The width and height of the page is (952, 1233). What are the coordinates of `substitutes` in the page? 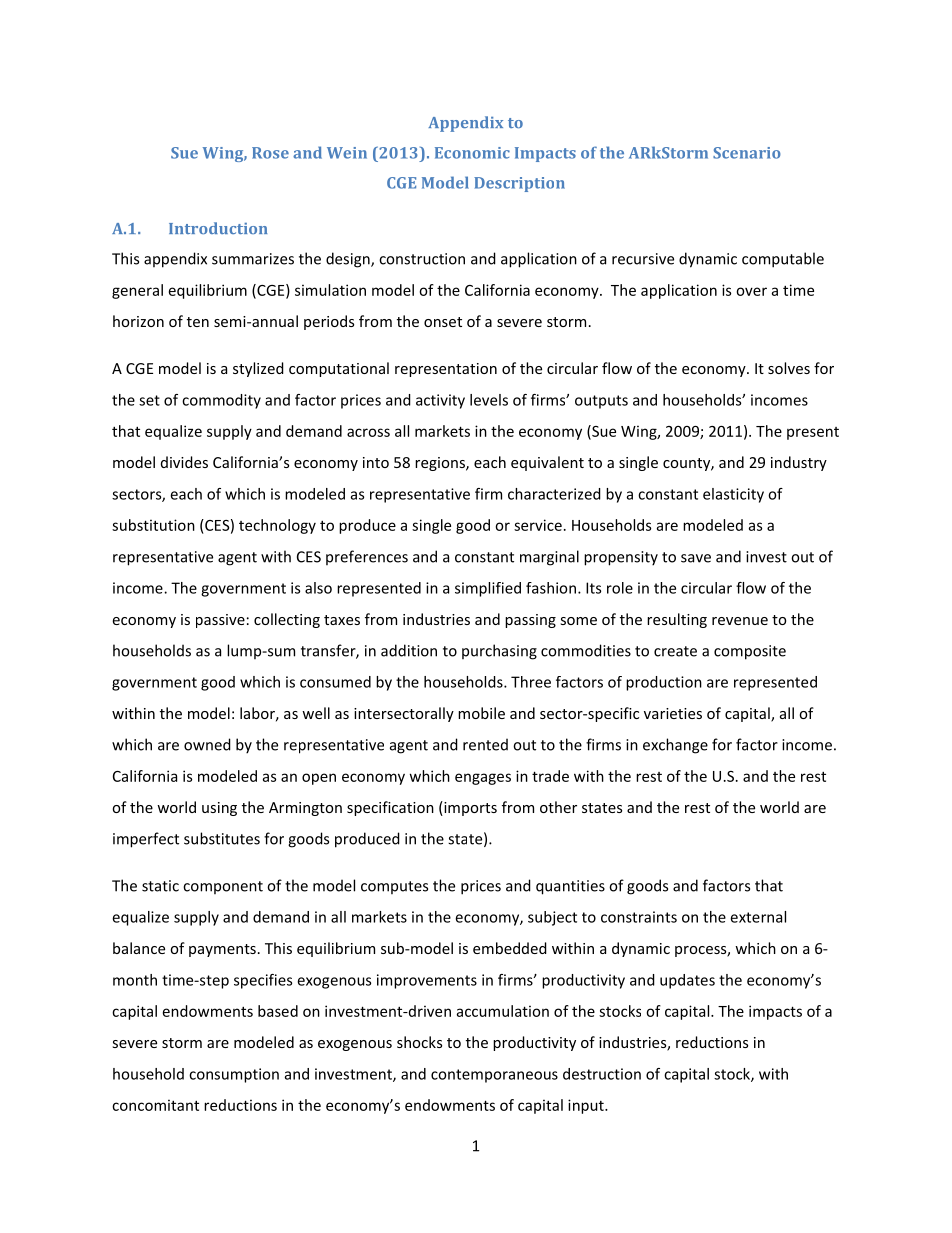 It's located at (222, 838).
